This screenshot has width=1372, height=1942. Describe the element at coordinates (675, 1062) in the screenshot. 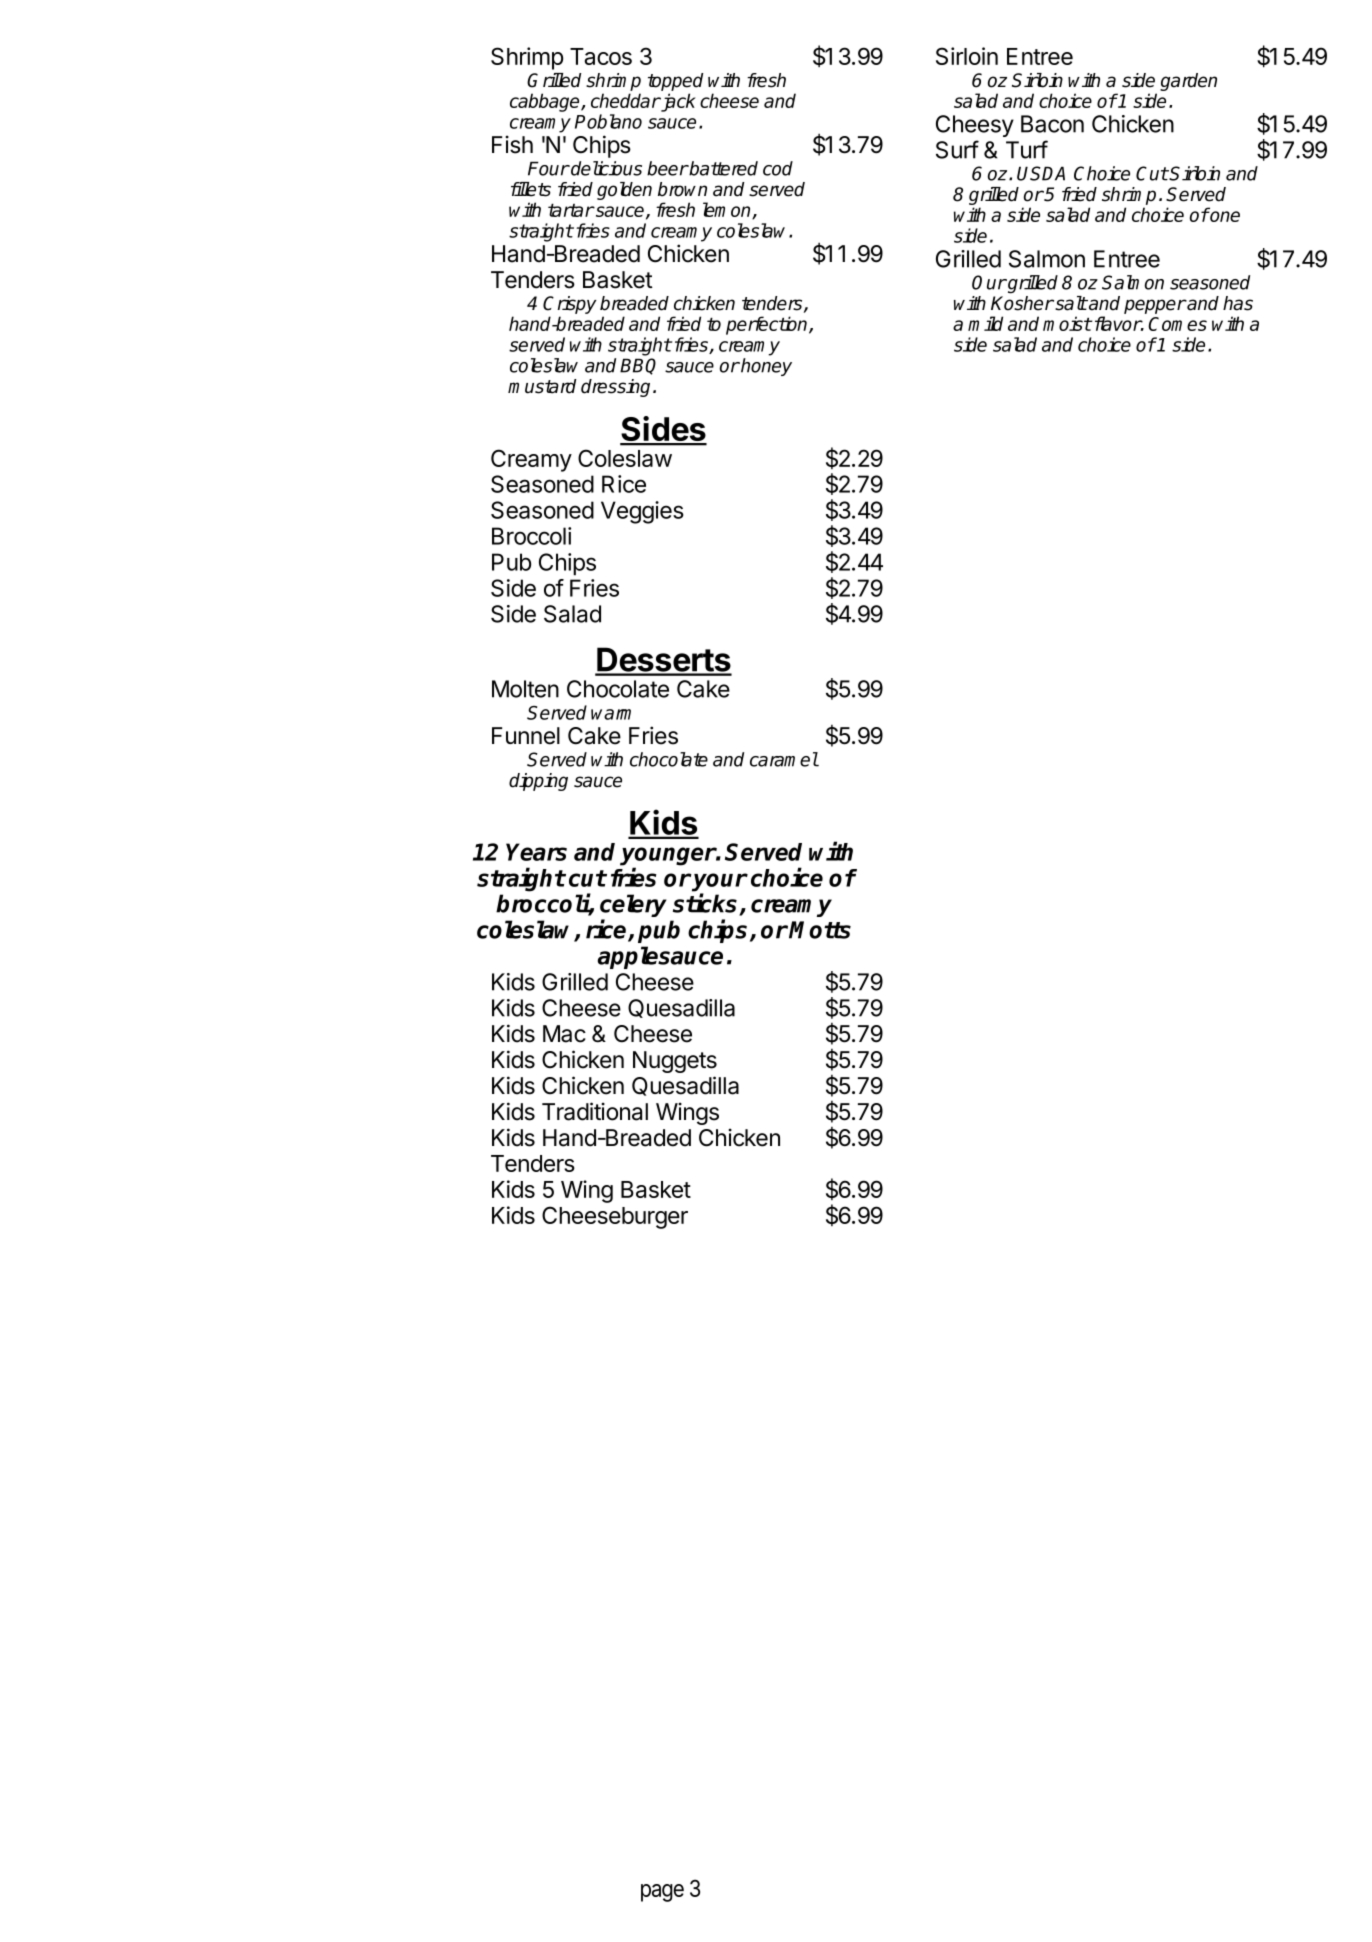

I see `Nuggets` at that location.
